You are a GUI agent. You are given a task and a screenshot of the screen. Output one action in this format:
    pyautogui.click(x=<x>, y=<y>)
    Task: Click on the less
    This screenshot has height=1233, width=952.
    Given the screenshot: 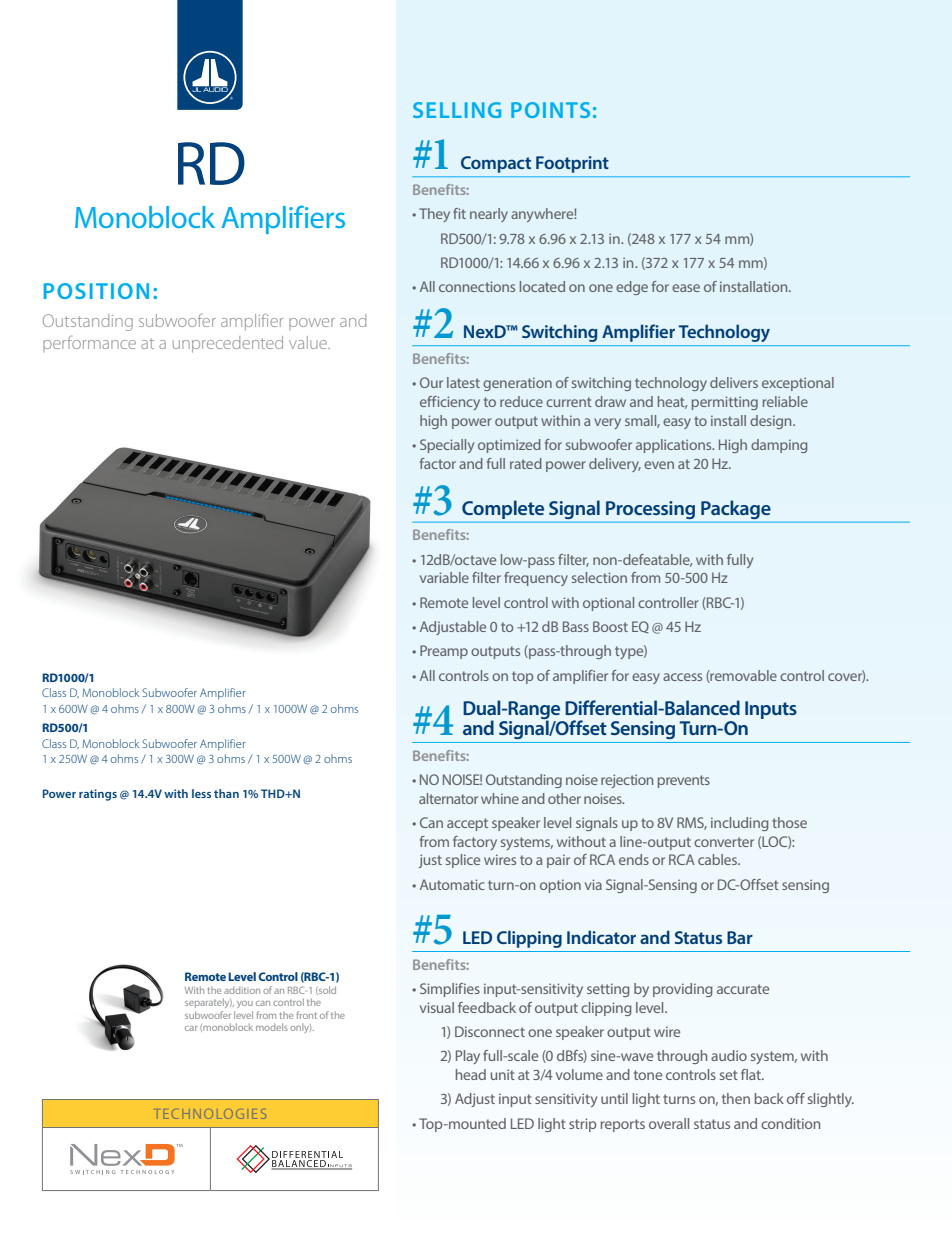 What is the action you would take?
    pyautogui.click(x=201, y=793)
